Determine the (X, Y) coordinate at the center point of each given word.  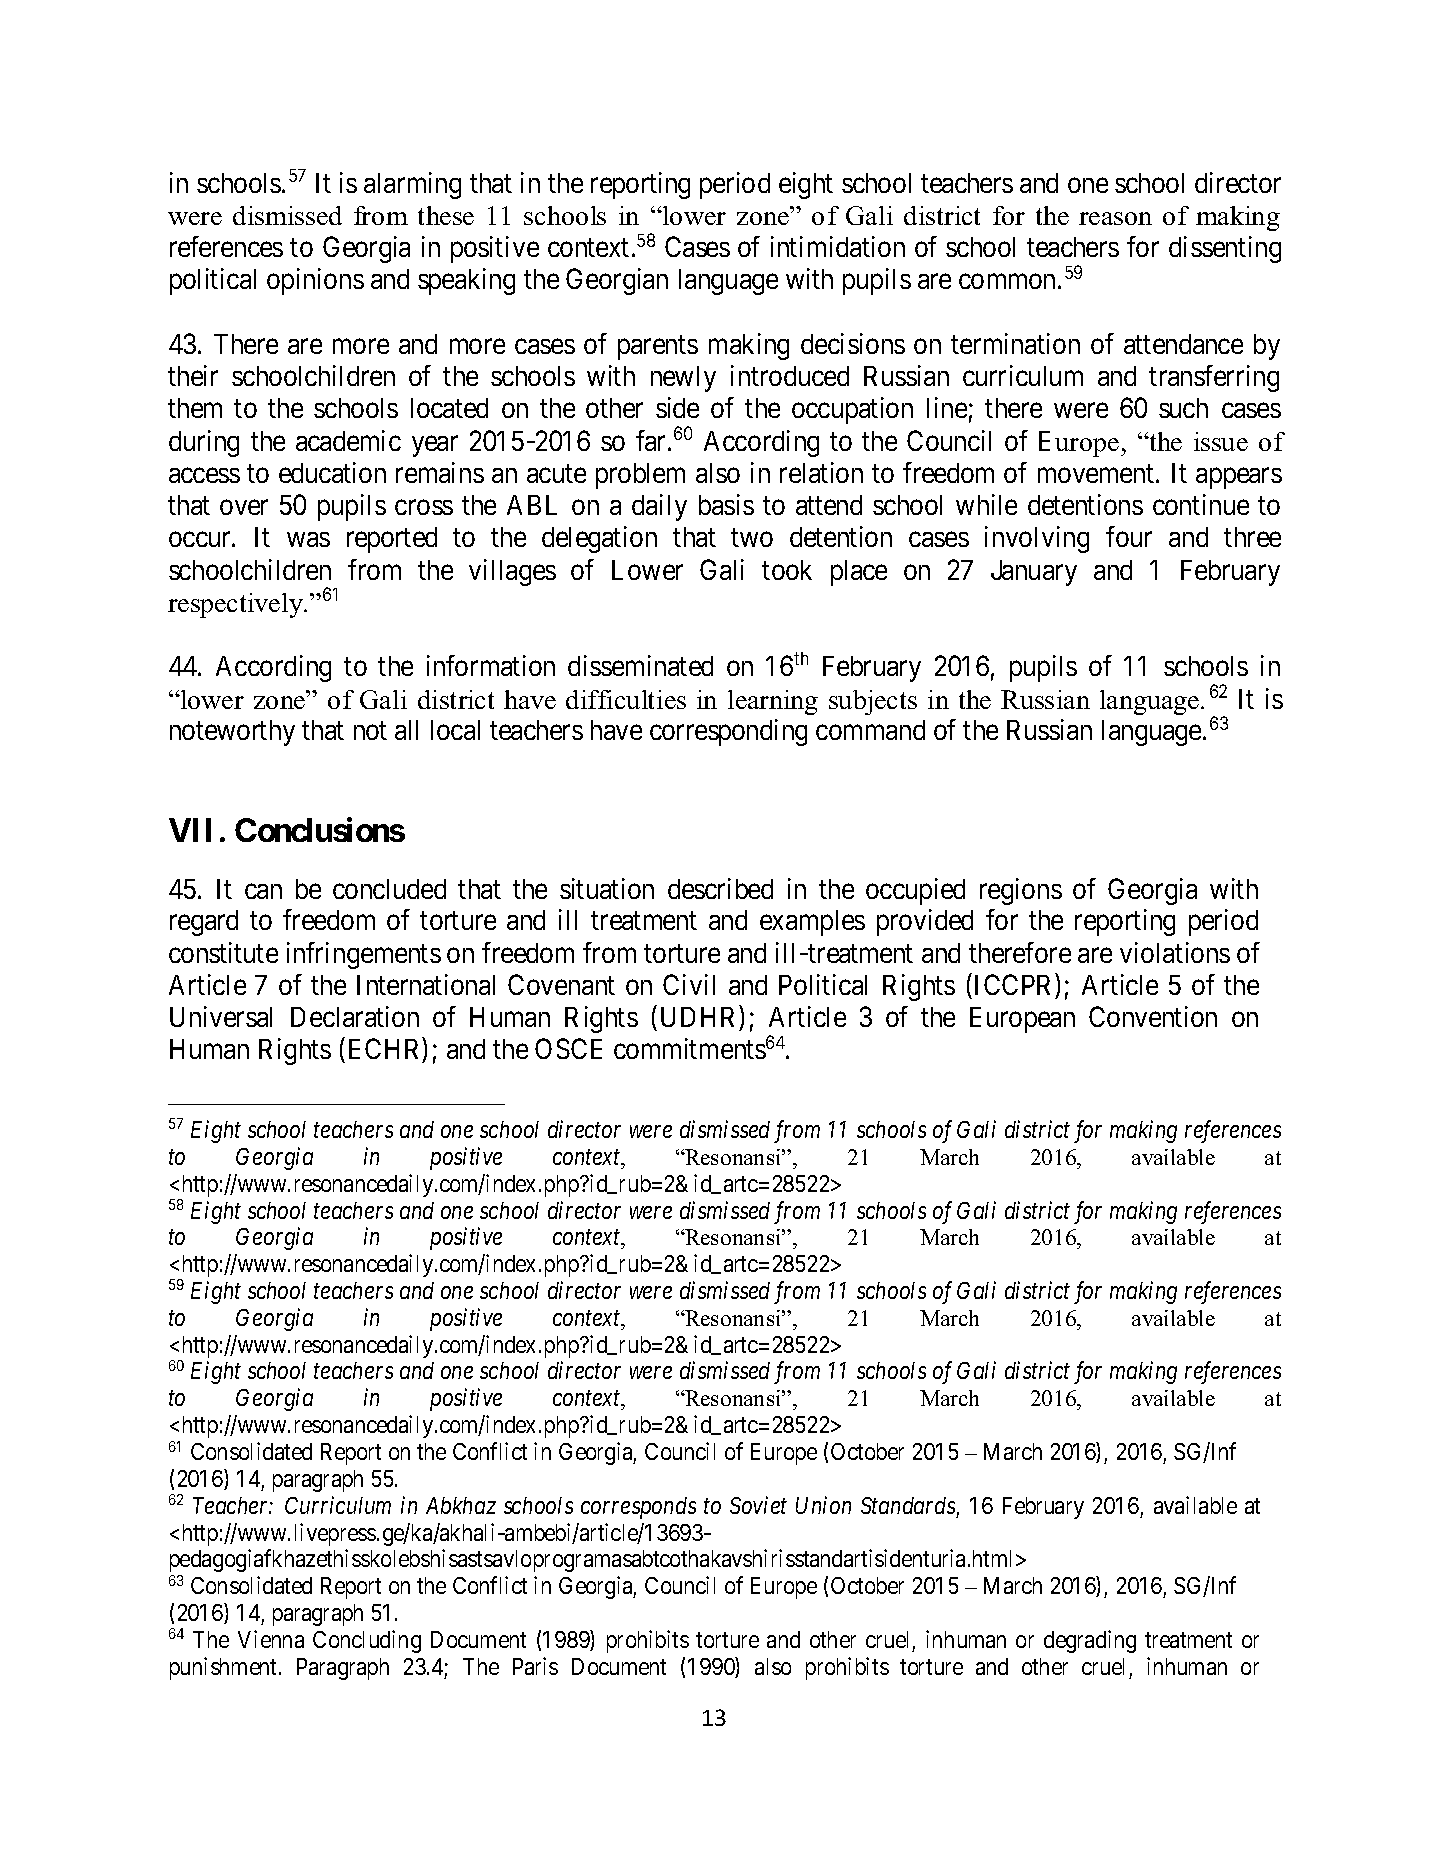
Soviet (758, 1505)
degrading (1090, 1641)
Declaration (355, 1016)
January (1034, 573)
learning (773, 702)
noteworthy (232, 733)
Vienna (271, 1639)
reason (1115, 218)
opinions (315, 281)
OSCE (568, 1048)
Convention (1153, 1016)
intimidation (838, 246)
